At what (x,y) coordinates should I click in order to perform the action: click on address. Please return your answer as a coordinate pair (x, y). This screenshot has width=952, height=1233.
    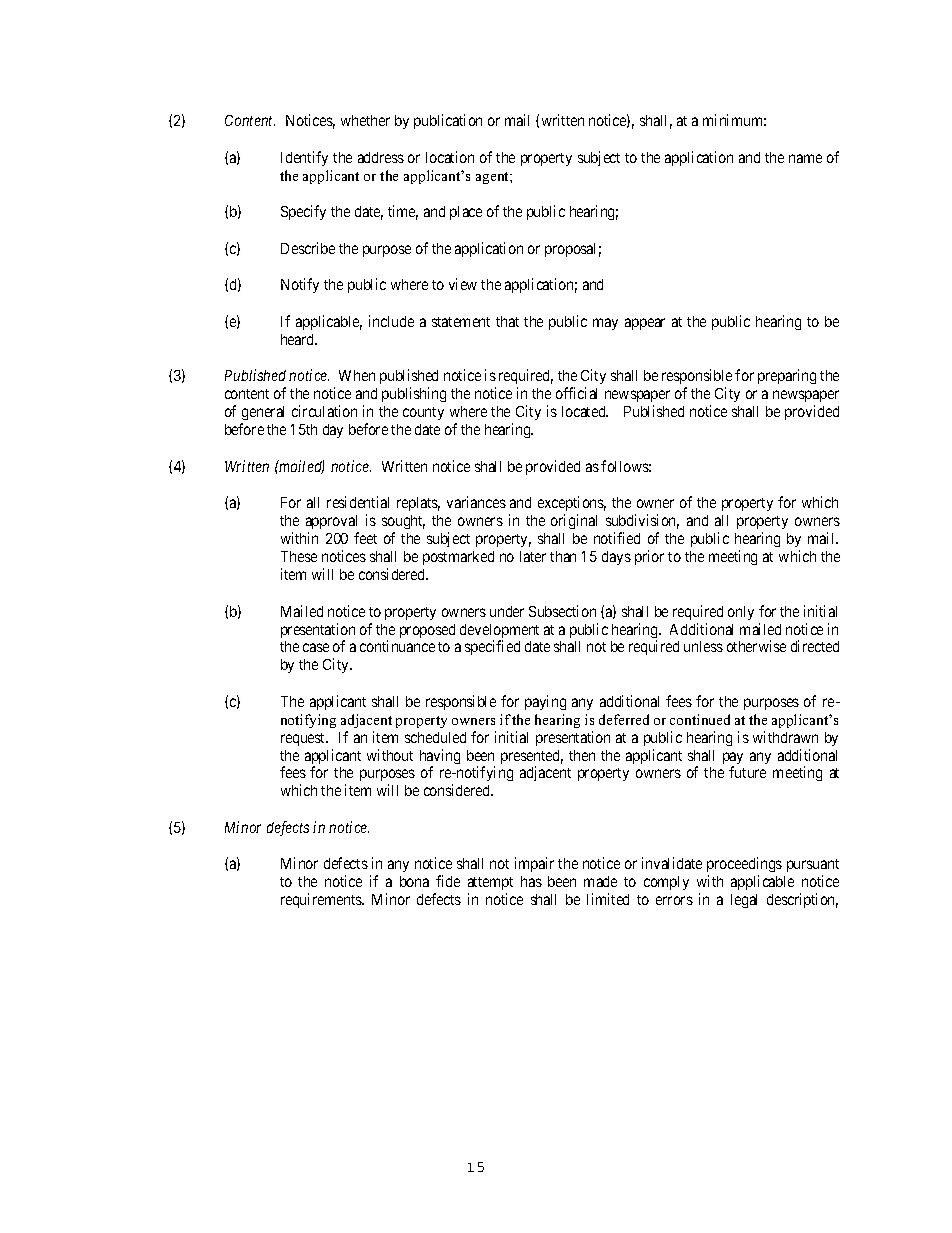
    Looking at the image, I should click on (381, 157).
